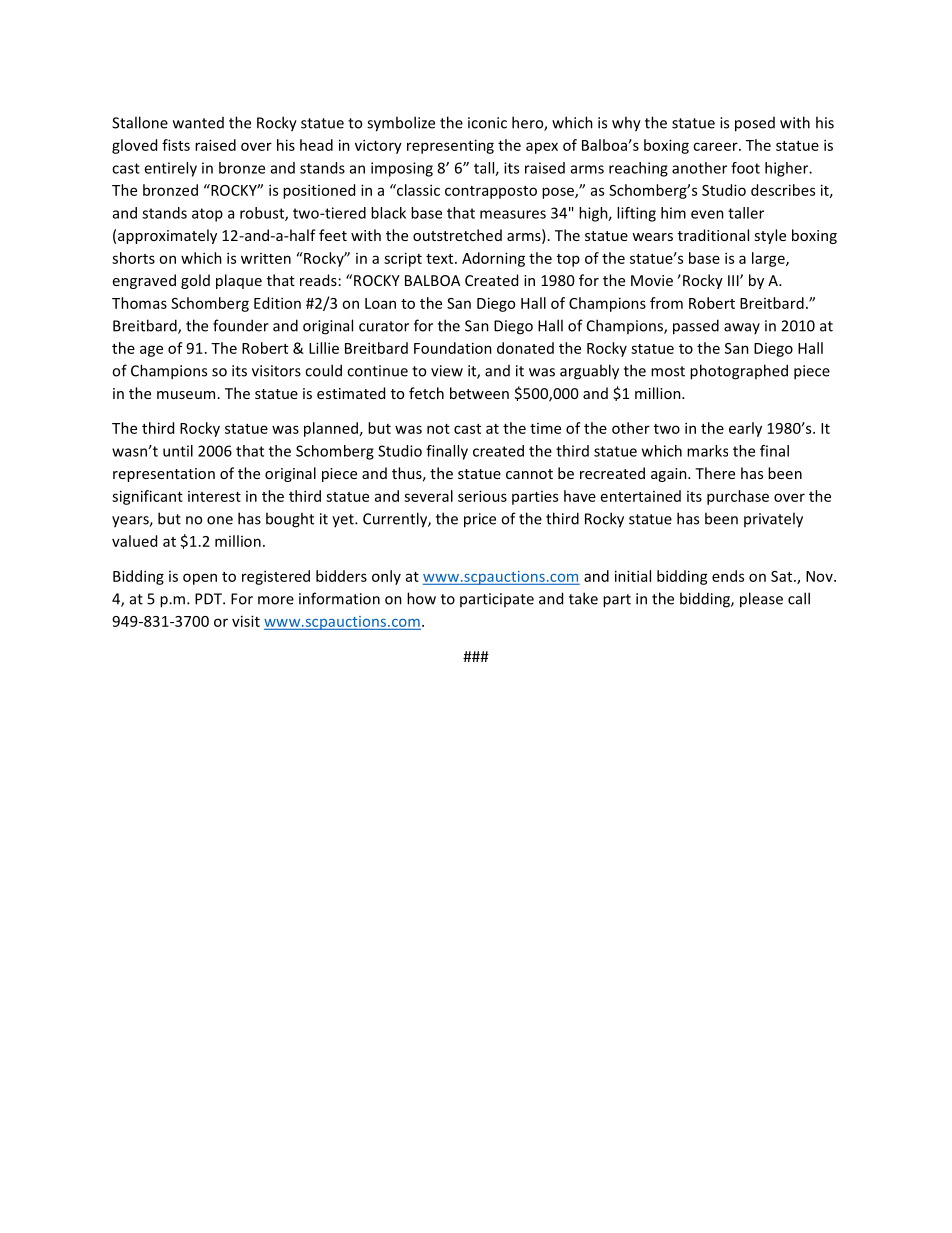 The height and width of the screenshot is (1233, 952). I want to click on representing, so click(450, 146).
